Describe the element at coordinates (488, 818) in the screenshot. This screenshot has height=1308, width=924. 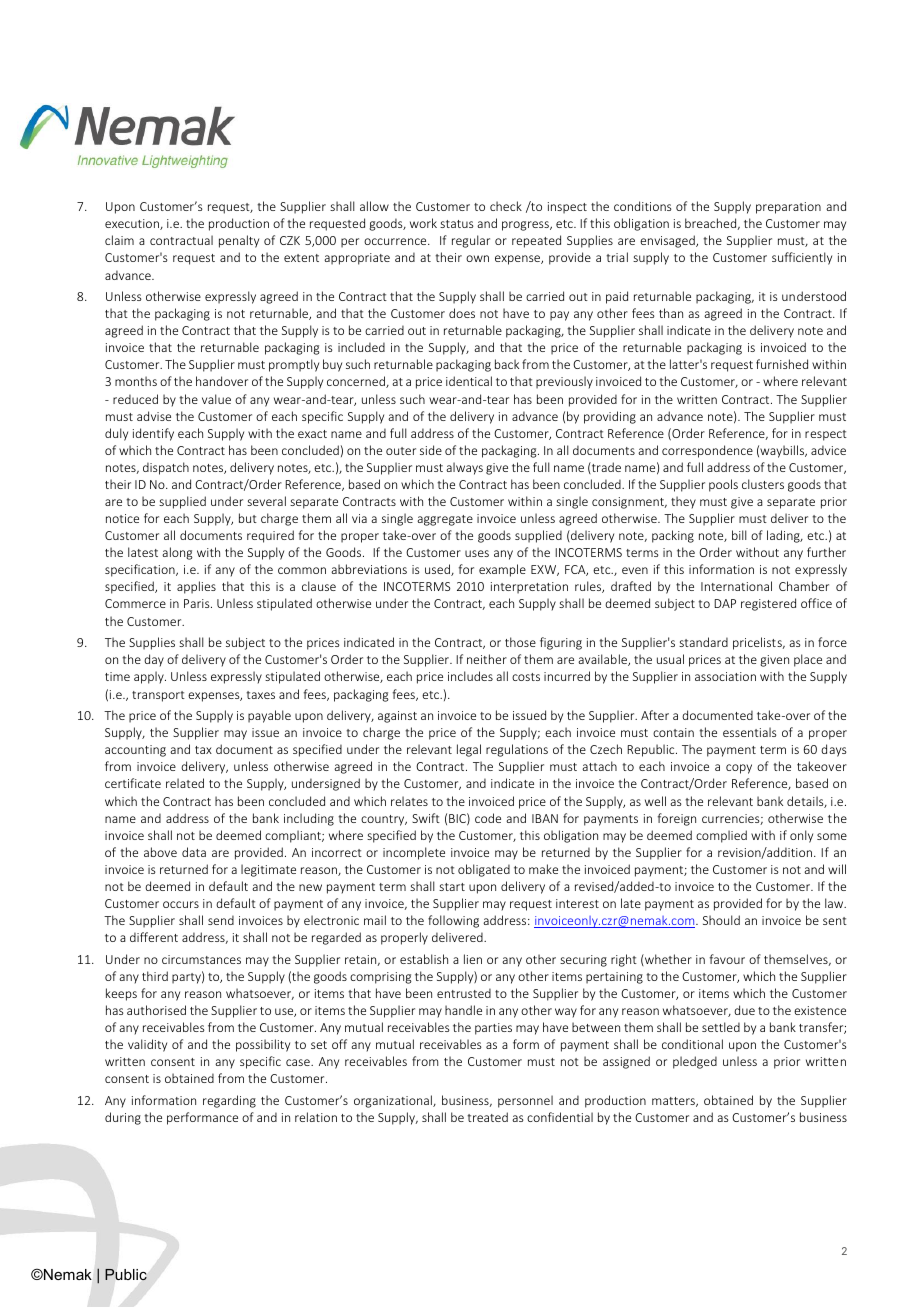
I see `code` at that location.
